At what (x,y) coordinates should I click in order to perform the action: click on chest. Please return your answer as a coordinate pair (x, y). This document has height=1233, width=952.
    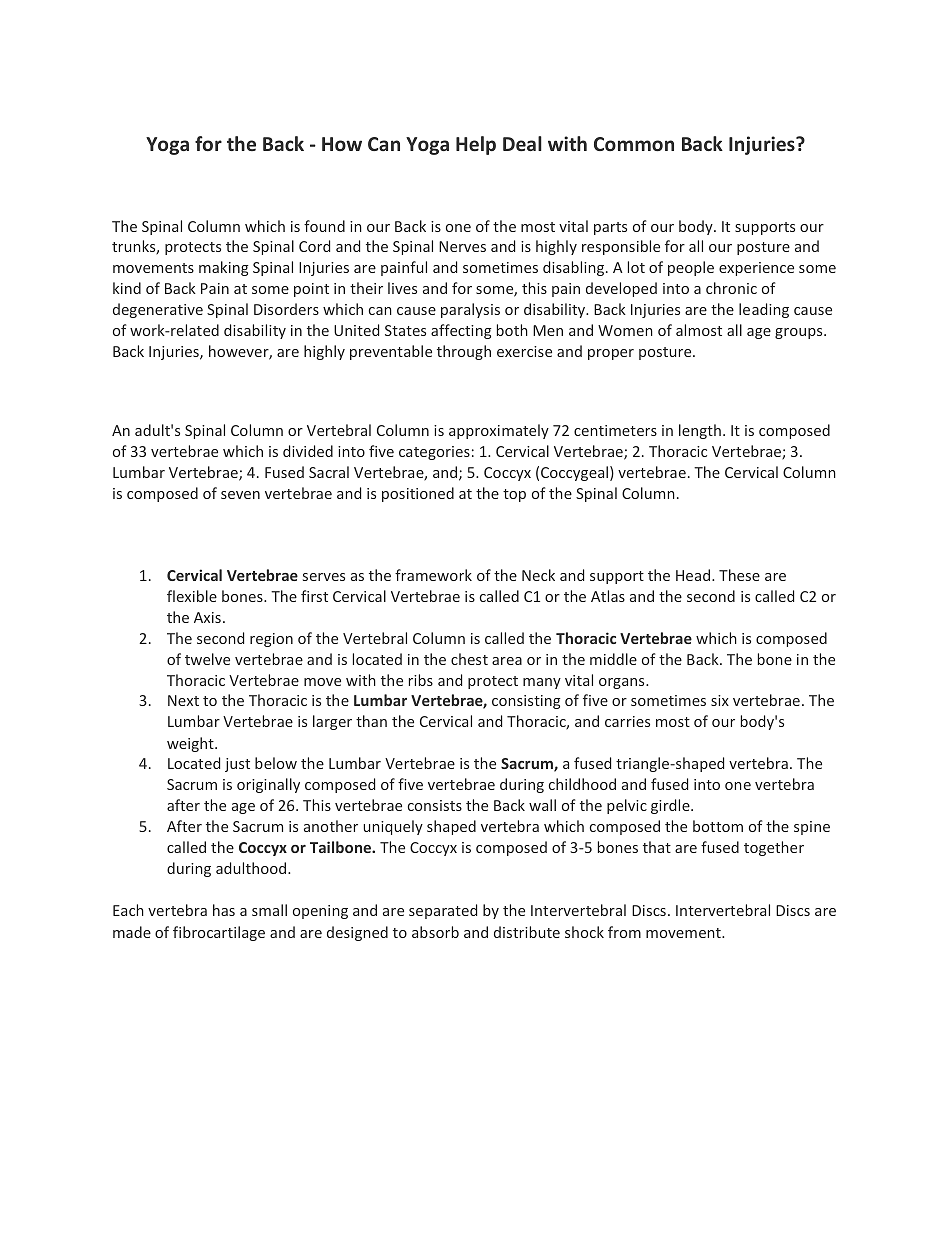
    Looking at the image, I should click on (469, 659).
